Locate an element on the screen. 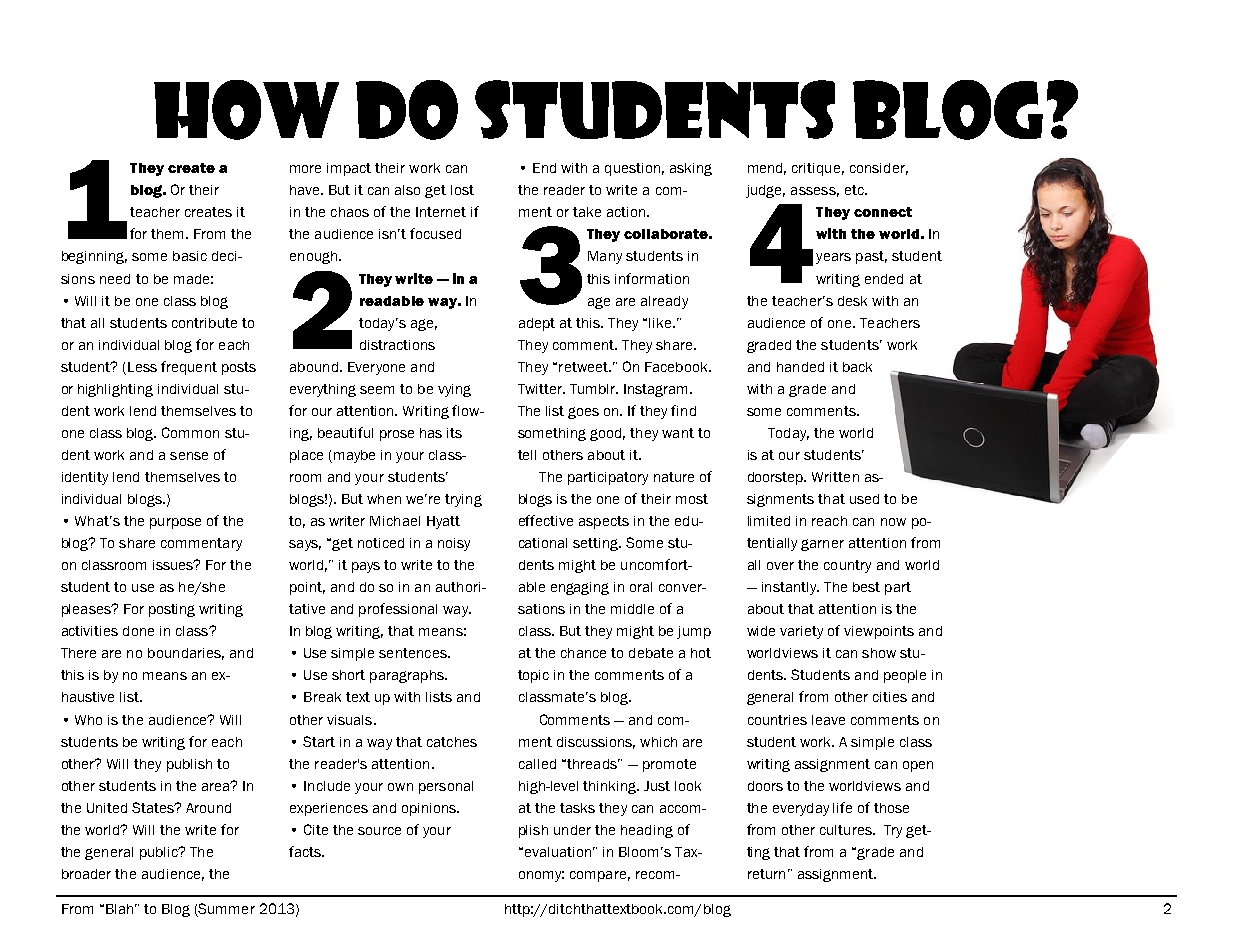 The height and width of the screenshot is (952, 1233). handed is located at coordinates (800, 367).
